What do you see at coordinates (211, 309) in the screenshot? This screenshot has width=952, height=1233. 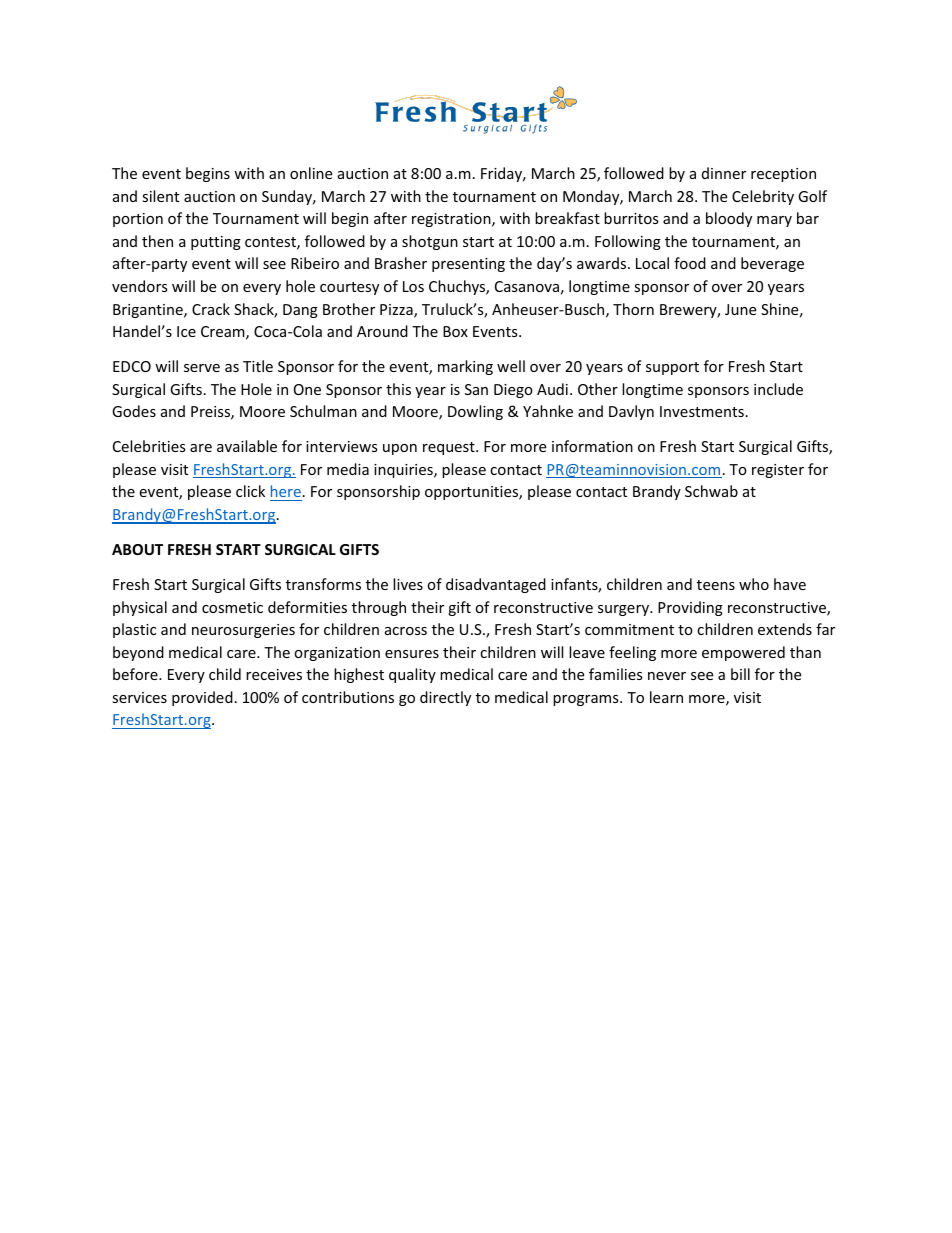 I see `Crack` at bounding box center [211, 309].
